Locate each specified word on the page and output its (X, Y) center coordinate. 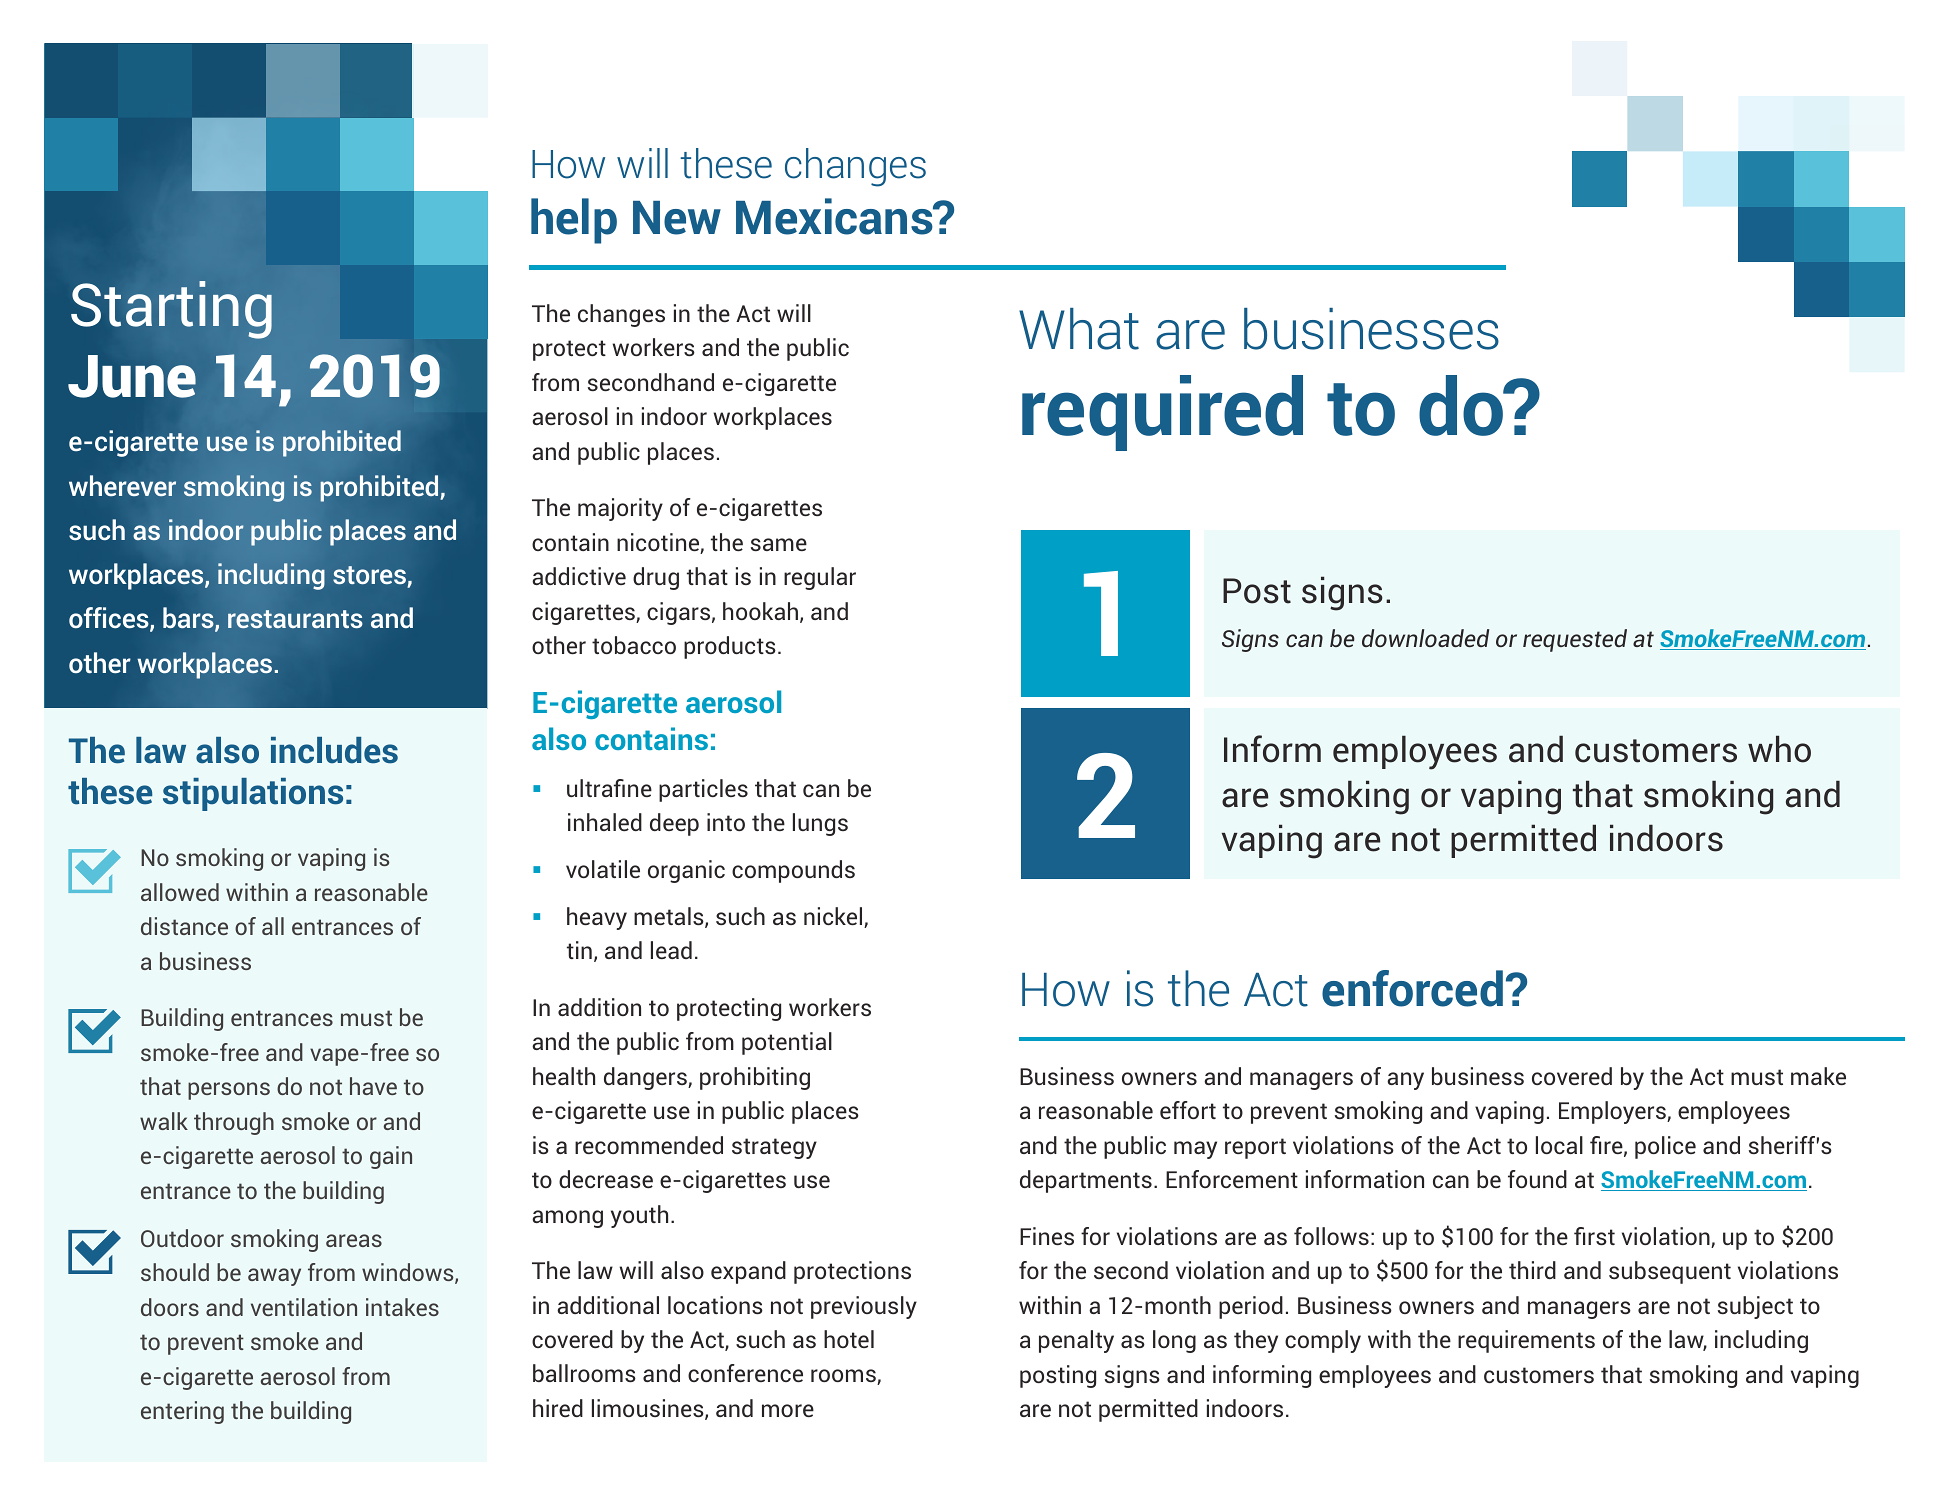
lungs (820, 824)
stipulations (253, 794)
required (1162, 413)
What (1079, 329)
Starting (171, 310)
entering (182, 1412)
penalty (1076, 1341)
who (1779, 749)
